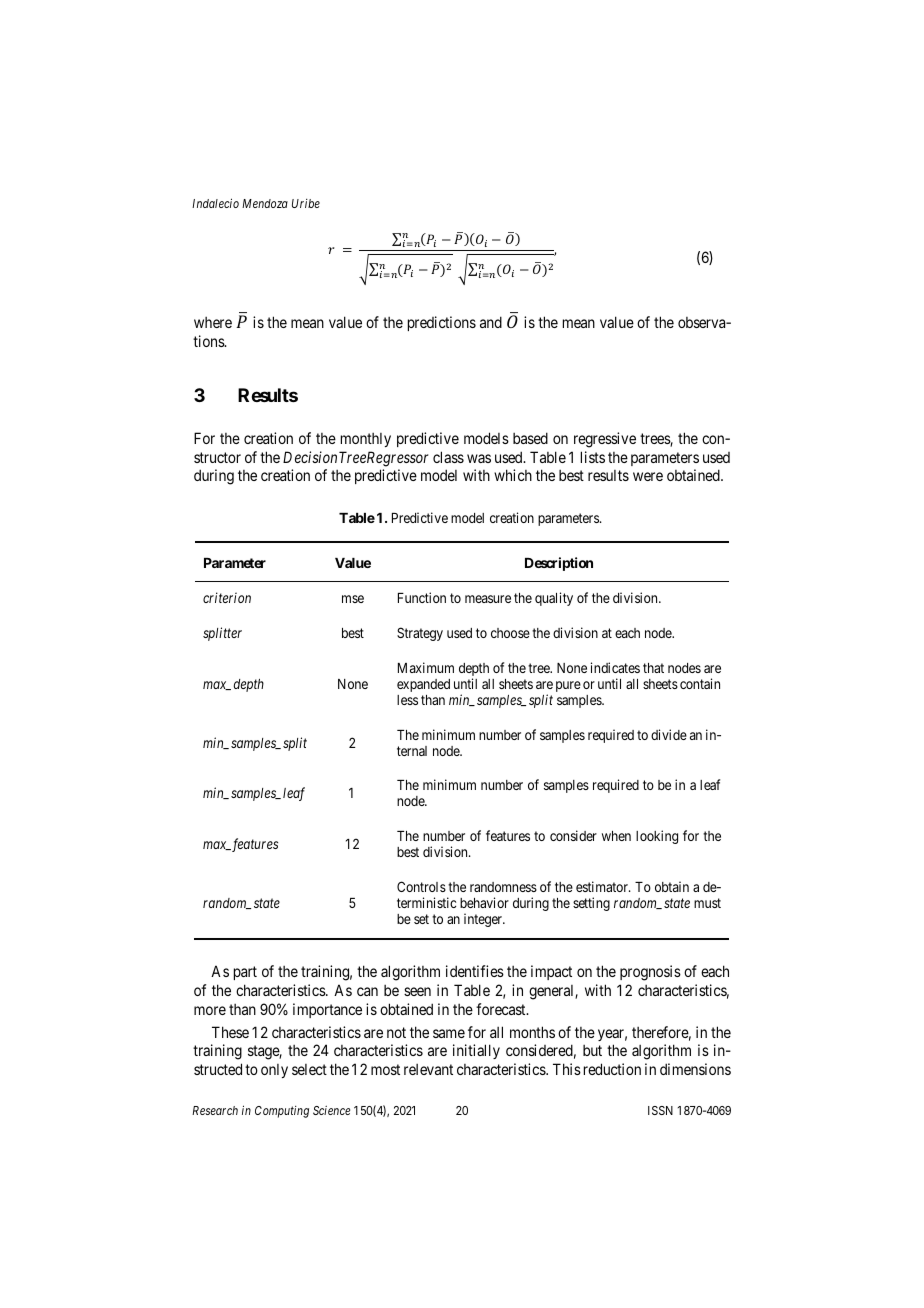  Describe the element at coordinates (306, 203) in the image. I see `Uribe` at that location.
